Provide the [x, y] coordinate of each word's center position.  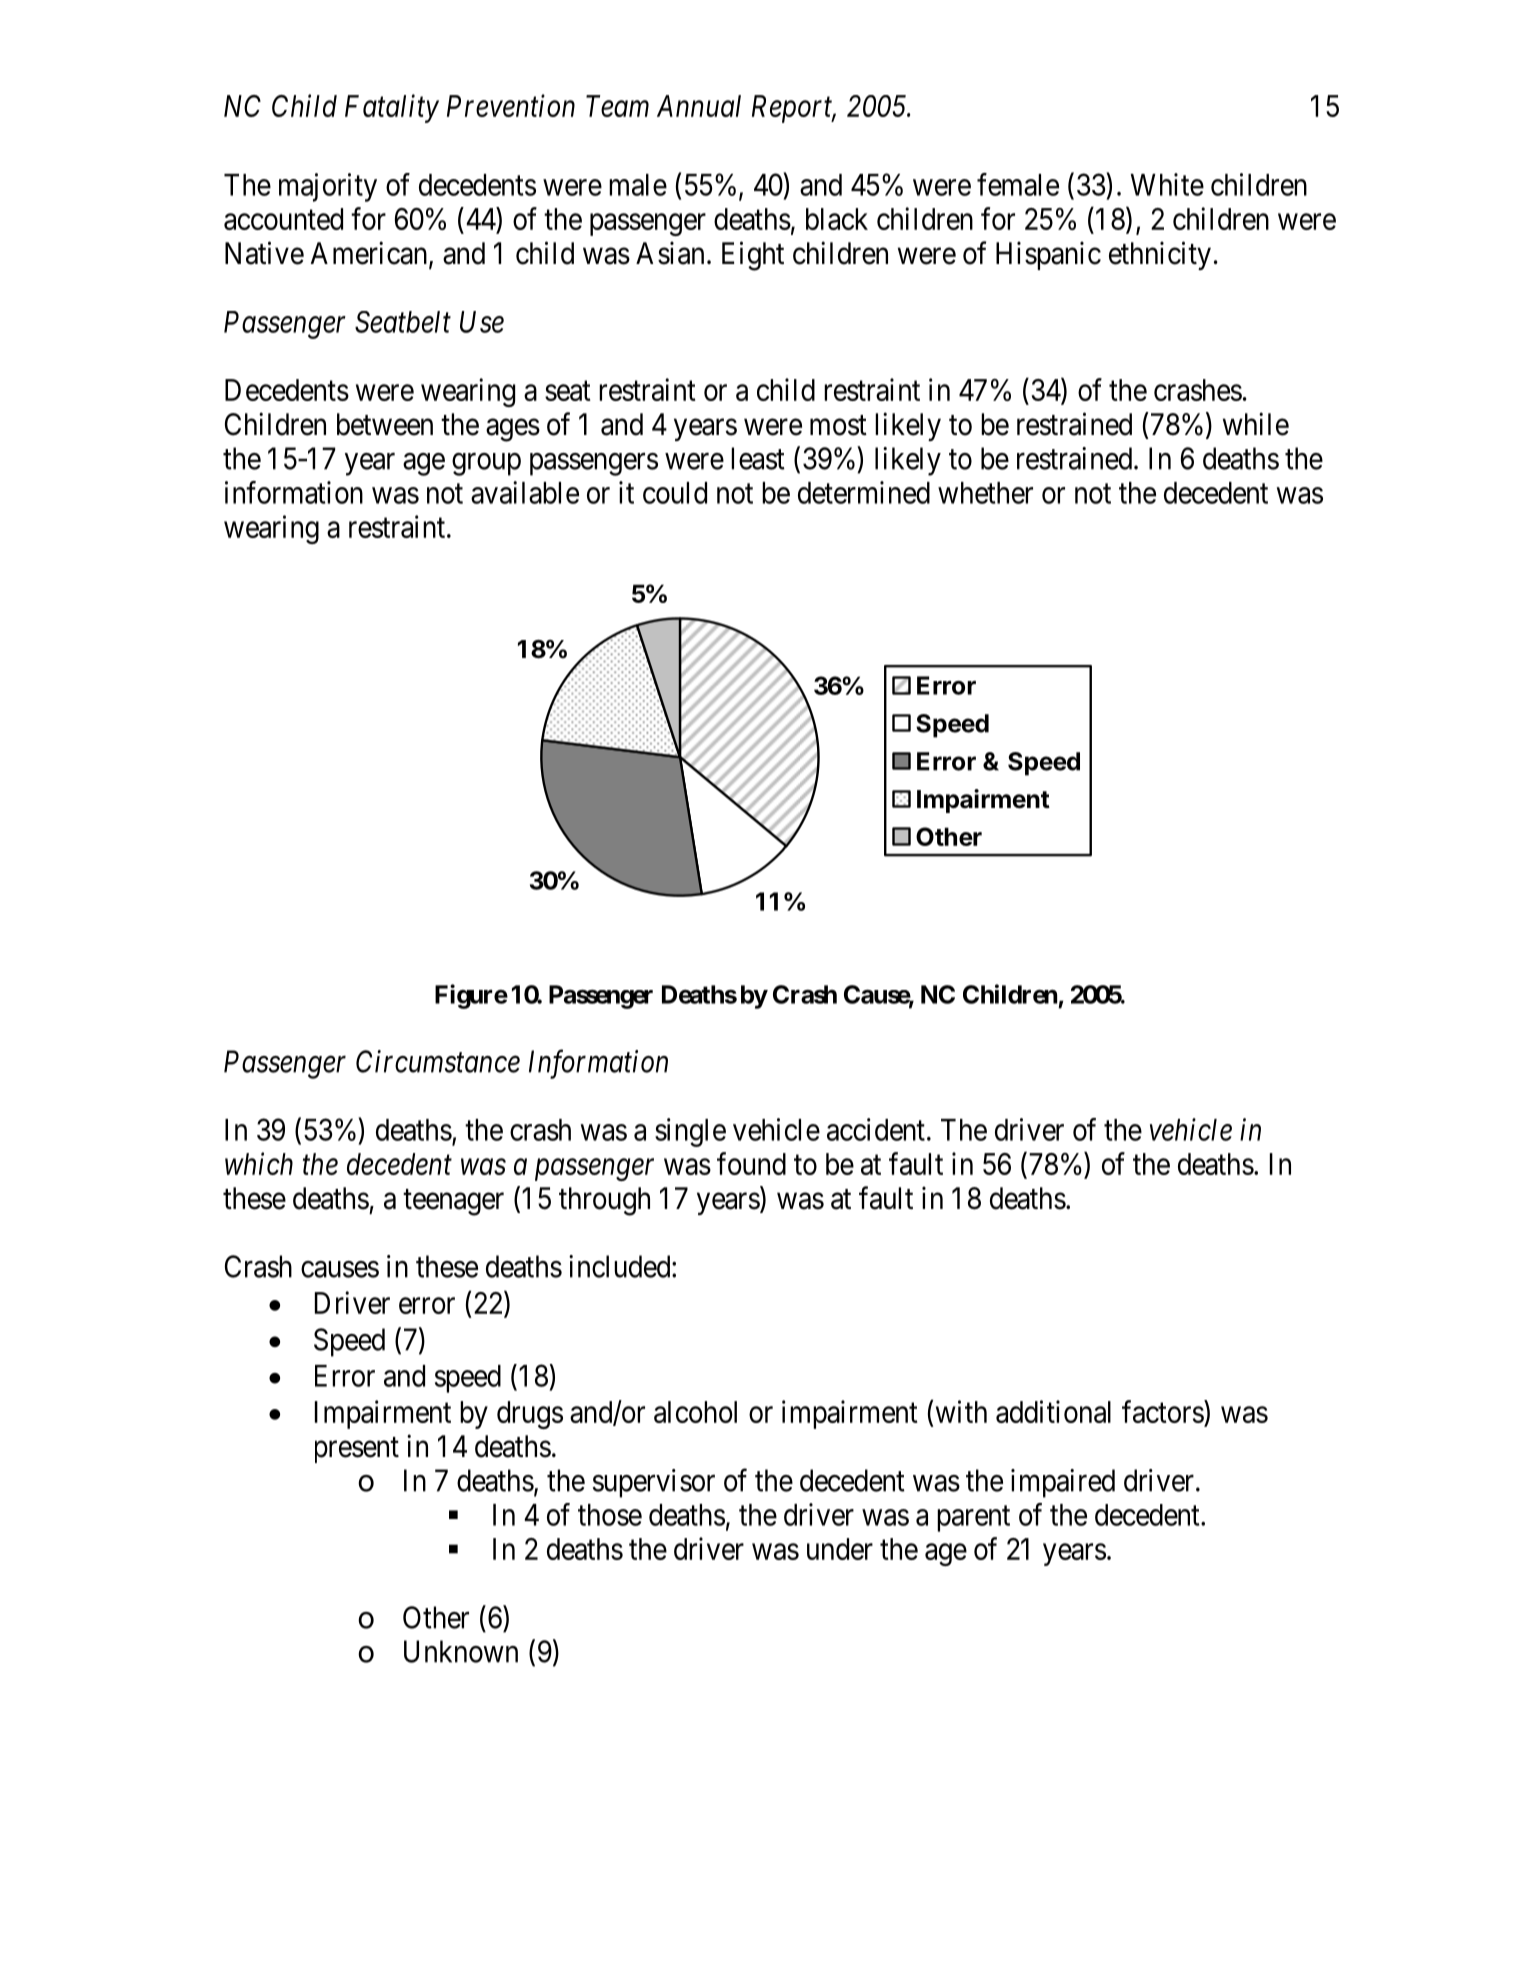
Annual [699, 106]
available [525, 492]
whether [985, 493]
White [1167, 184]
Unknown [461, 1651]
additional [1053, 1411]
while [1256, 424]
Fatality [392, 108]
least [758, 458]
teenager [453, 1202]
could [675, 493]
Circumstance [438, 1061]
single [690, 1132]
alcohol [695, 1412]
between [385, 424]
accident [876, 1129]
